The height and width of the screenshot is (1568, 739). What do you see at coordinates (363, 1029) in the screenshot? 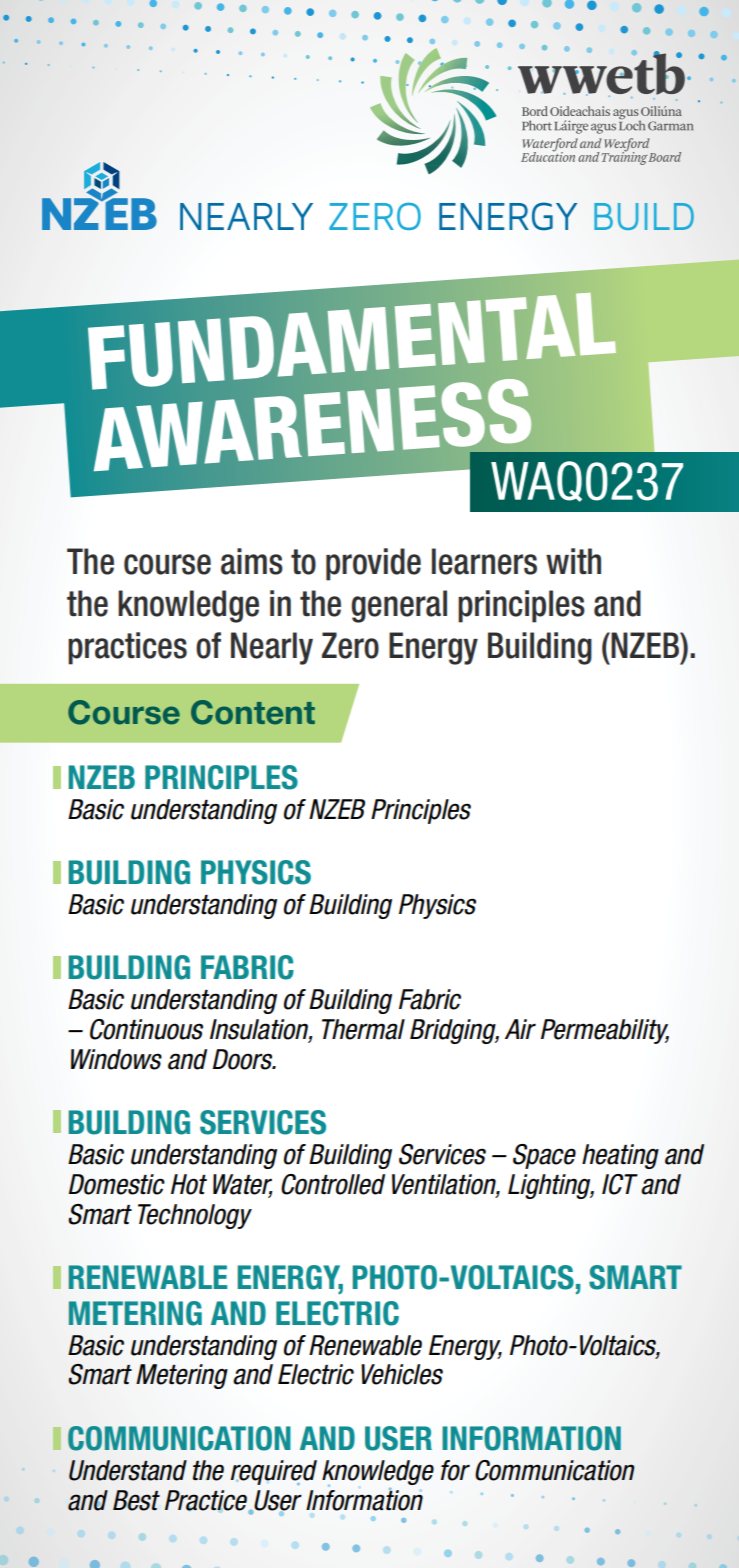
I see `Thermal` at bounding box center [363, 1029].
